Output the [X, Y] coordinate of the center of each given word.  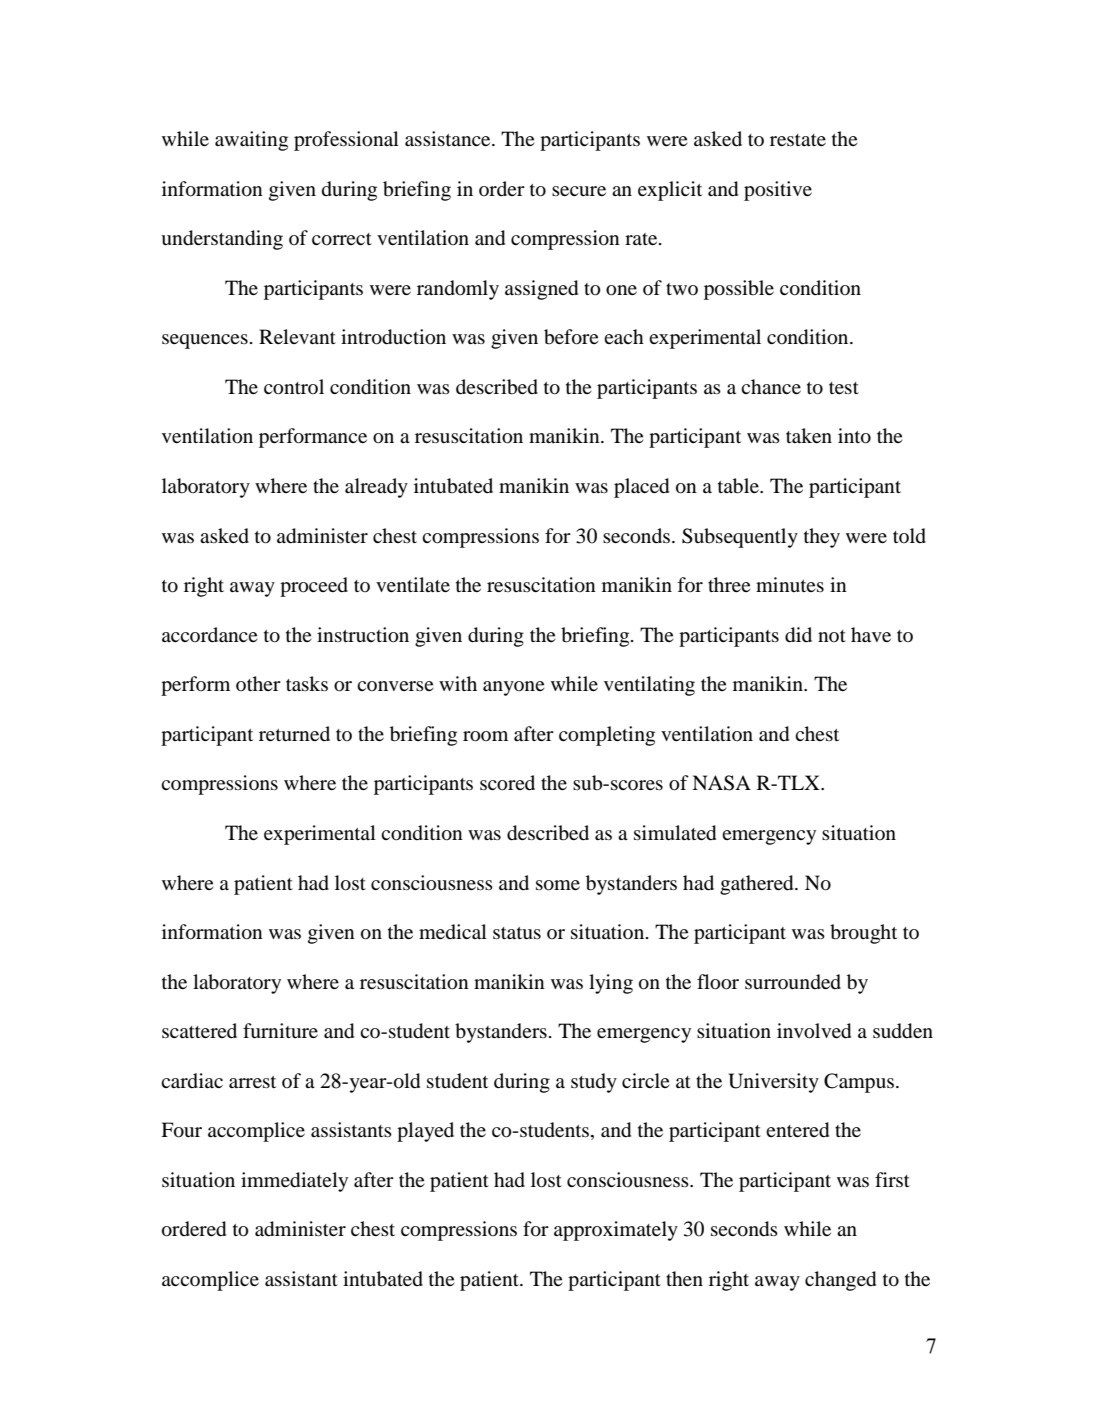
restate [798, 140]
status [517, 933]
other [258, 683]
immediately [294, 1182]
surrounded [793, 982]
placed [641, 488]
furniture [280, 1031]
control [294, 387]
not [832, 636]
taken [809, 435]
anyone [514, 688]
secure [579, 191]
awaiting [251, 141]
